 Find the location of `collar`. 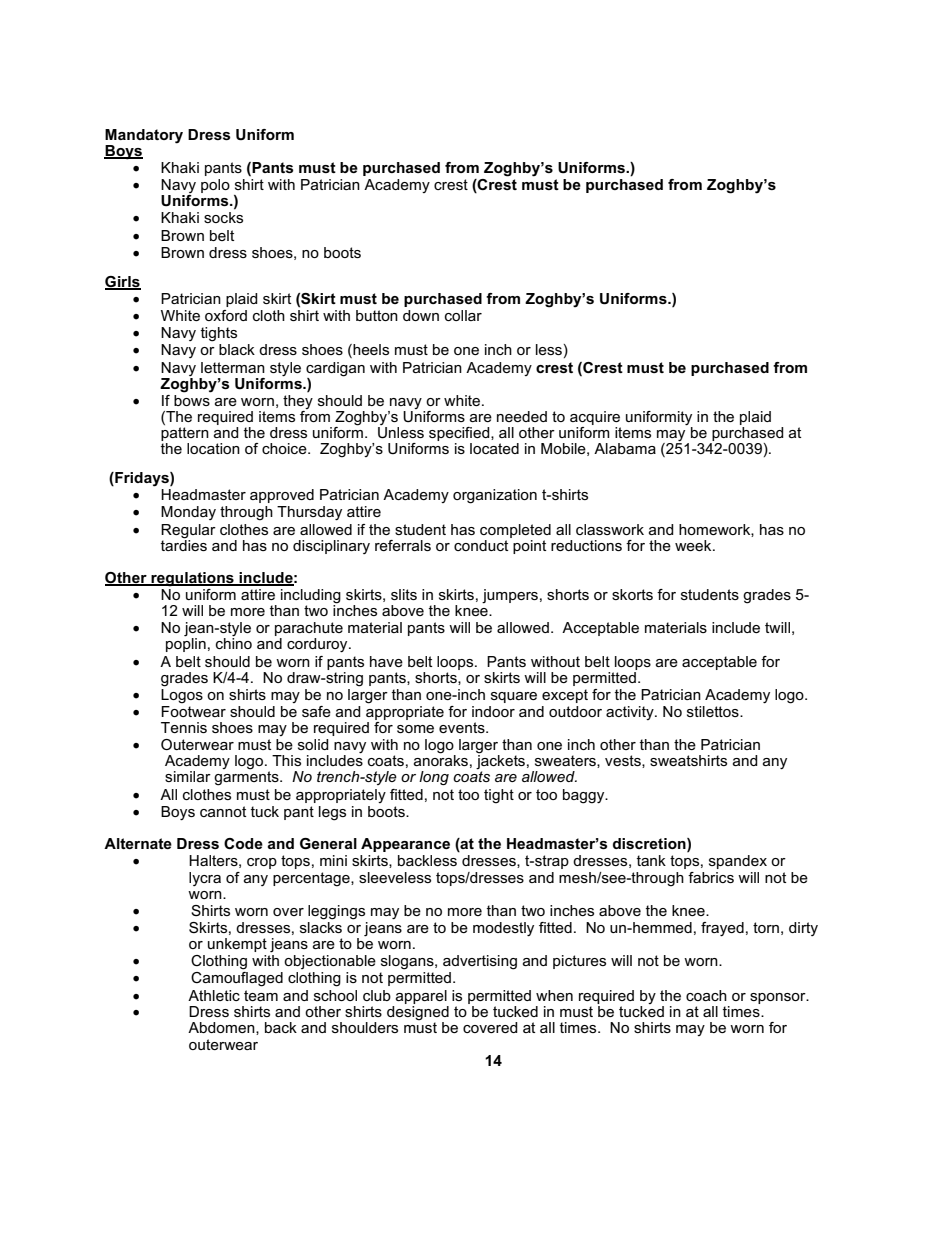

collar is located at coordinates (463, 315).
